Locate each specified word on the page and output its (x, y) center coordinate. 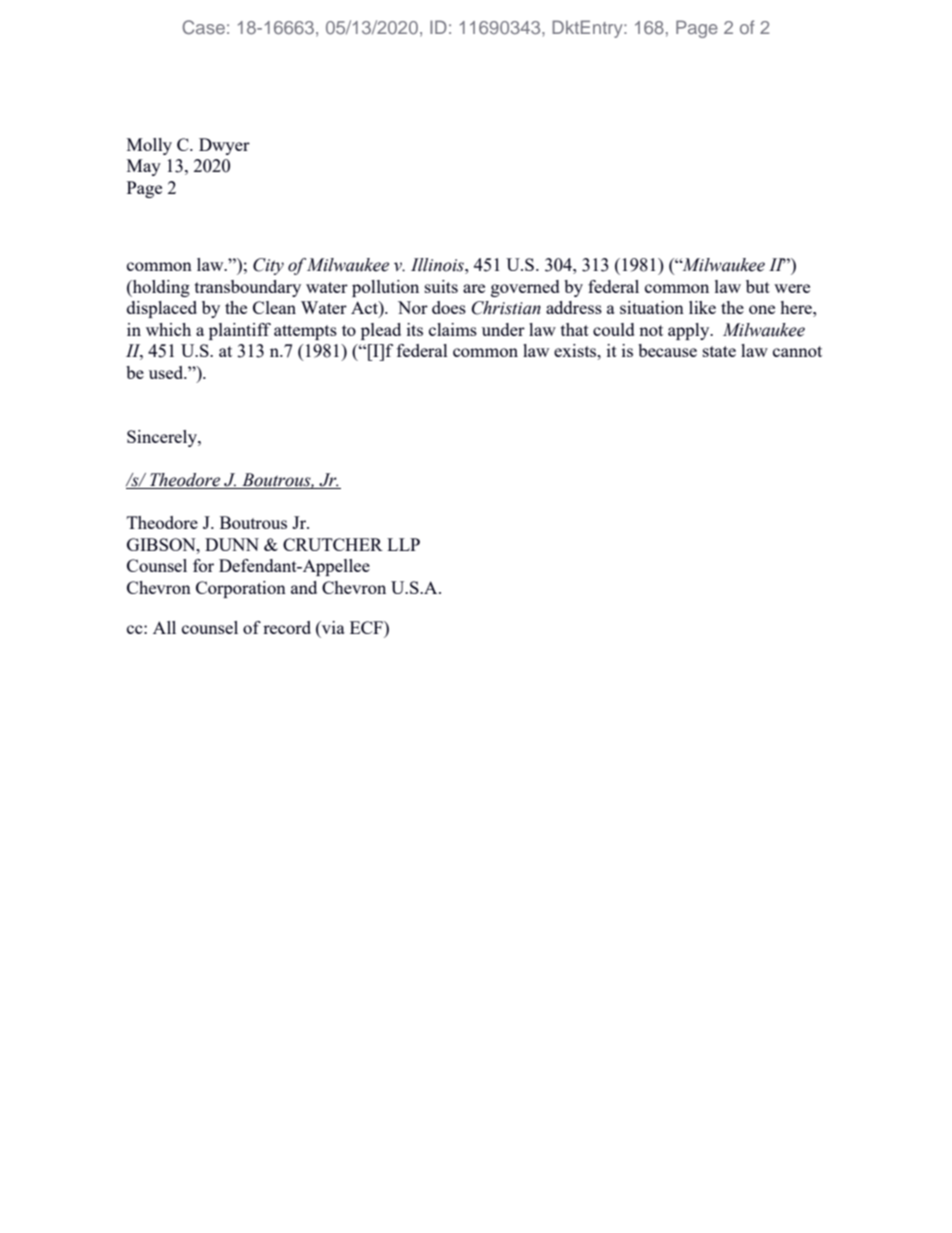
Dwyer (224, 146)
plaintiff (240, 331)
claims (453, 329)
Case (203, 27)
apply (690, 331)
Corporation (241, 589)
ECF (367, 627)
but (758, 286)
